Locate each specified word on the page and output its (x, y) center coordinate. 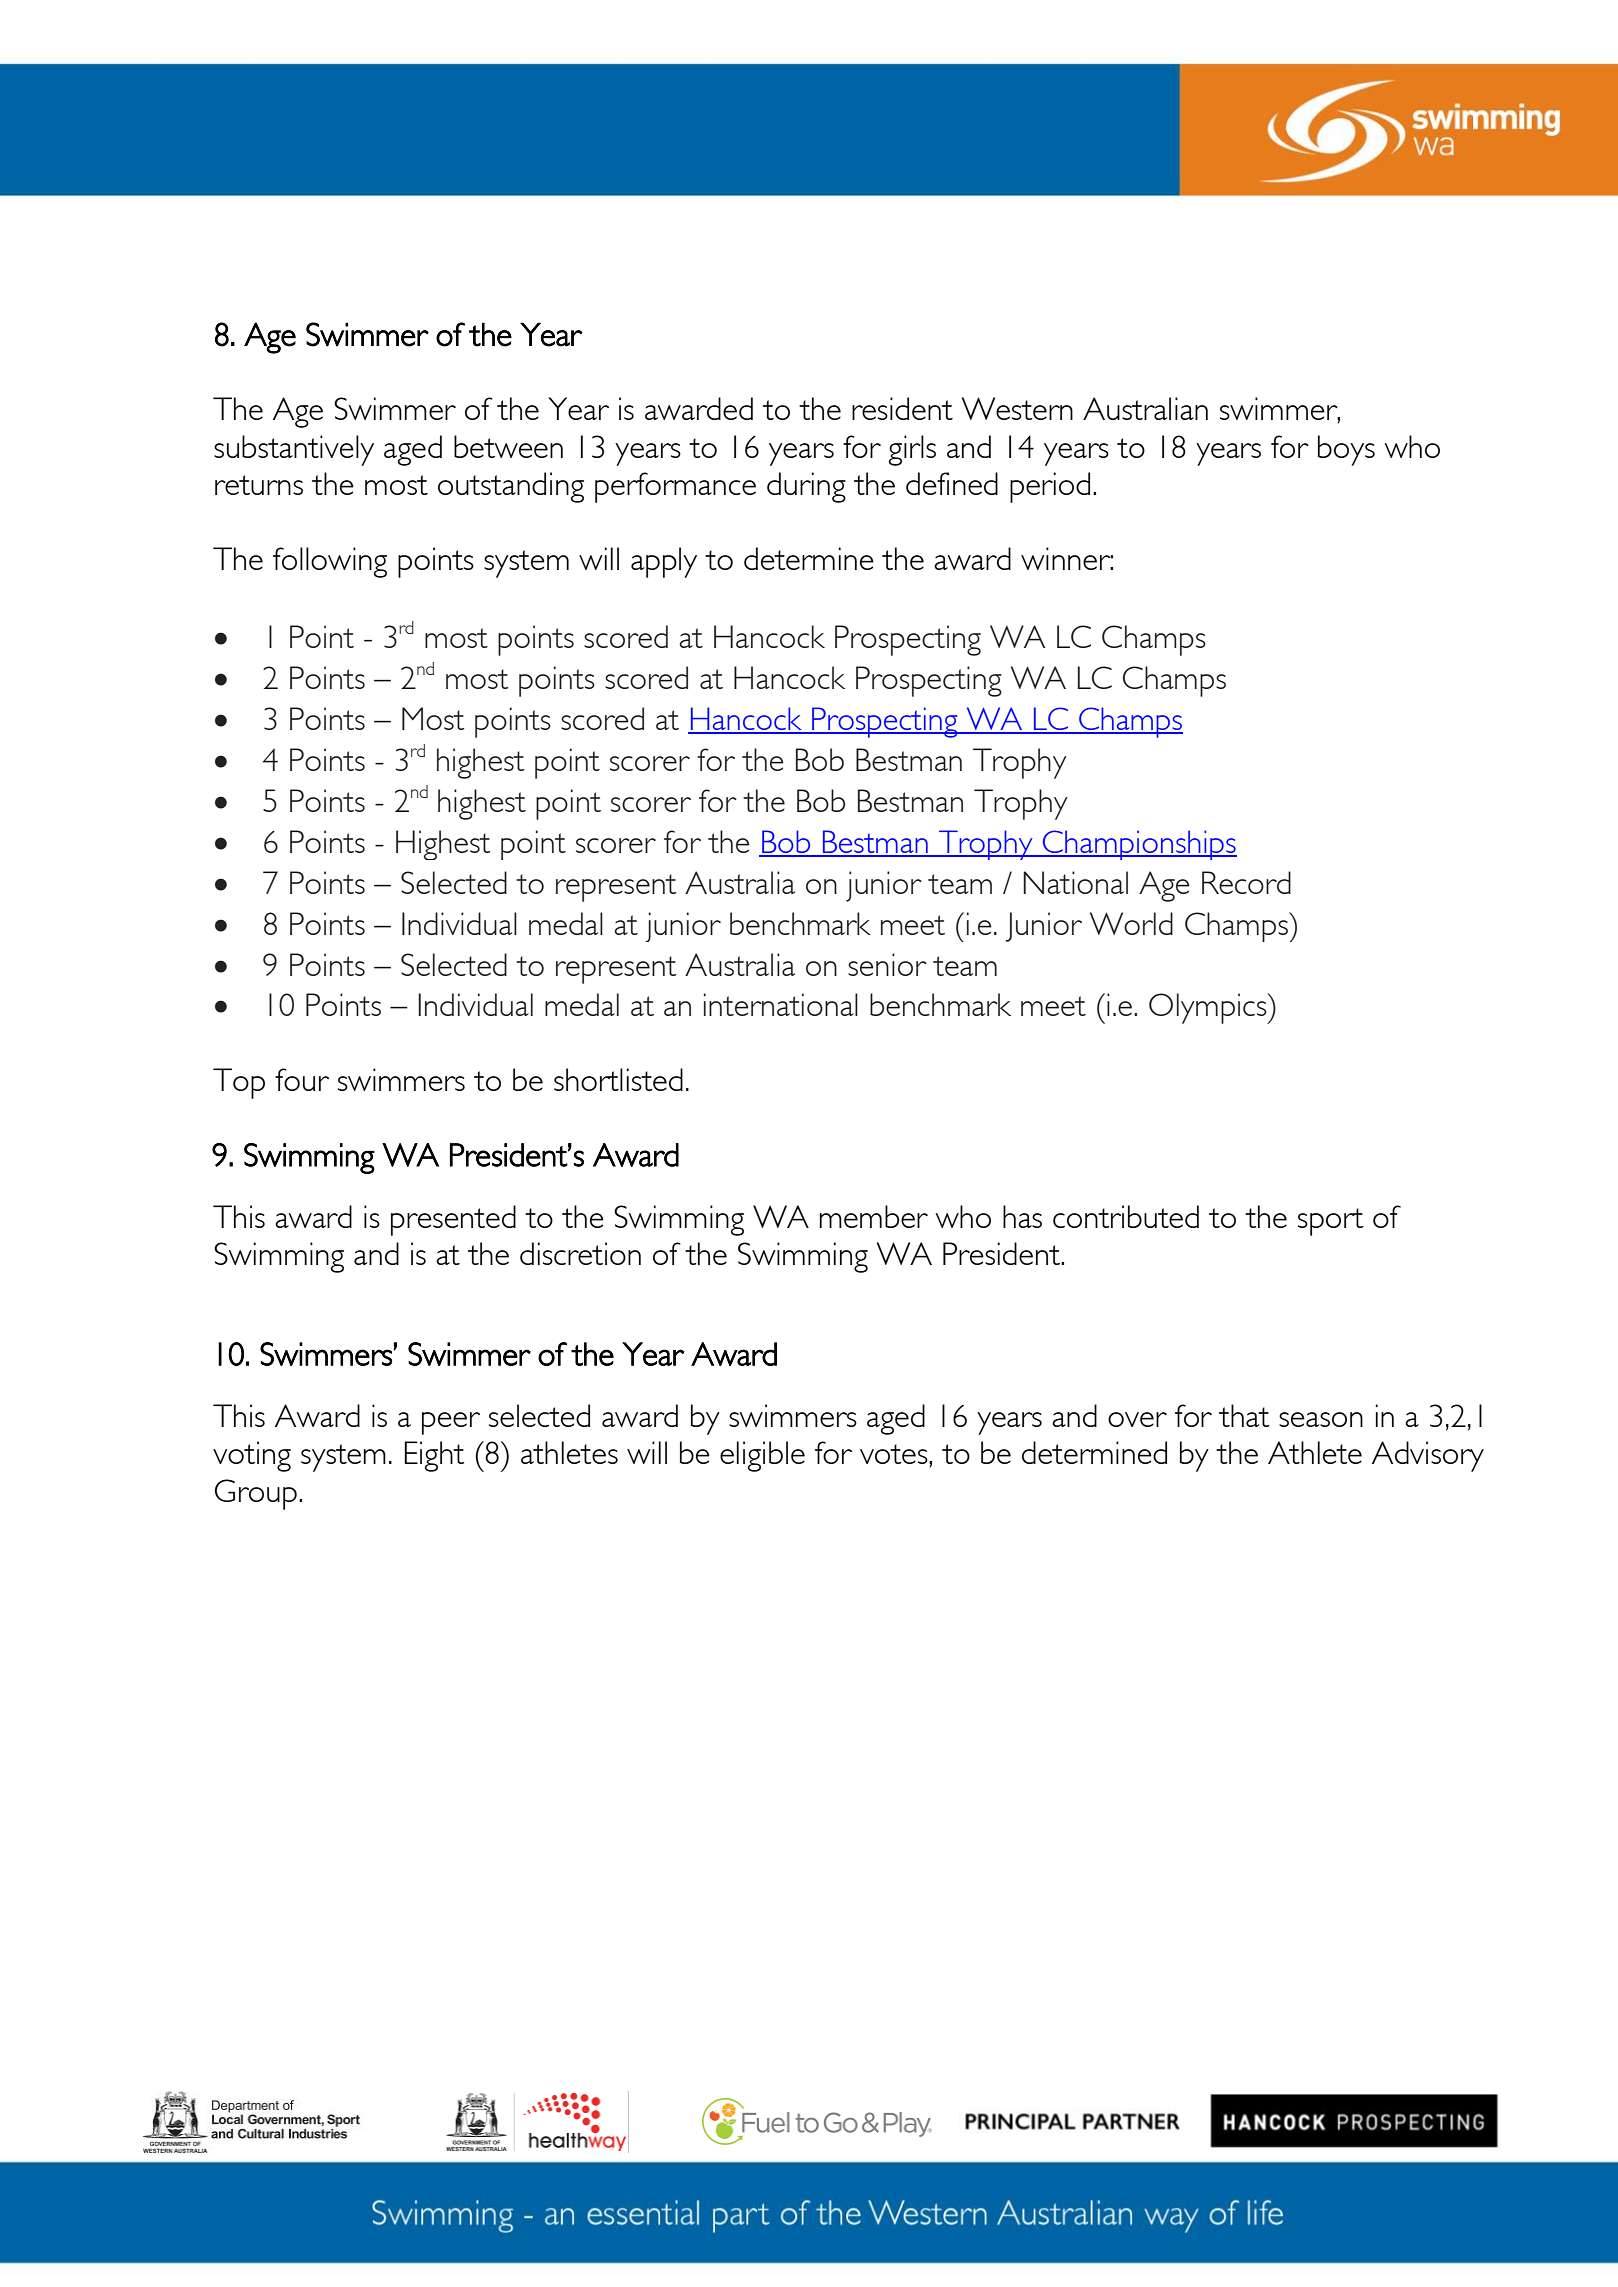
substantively (294, 450)
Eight (435, 1456)
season (1321, 1419)
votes (895, 1454)
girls (912, 450)
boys (1346, 450)
